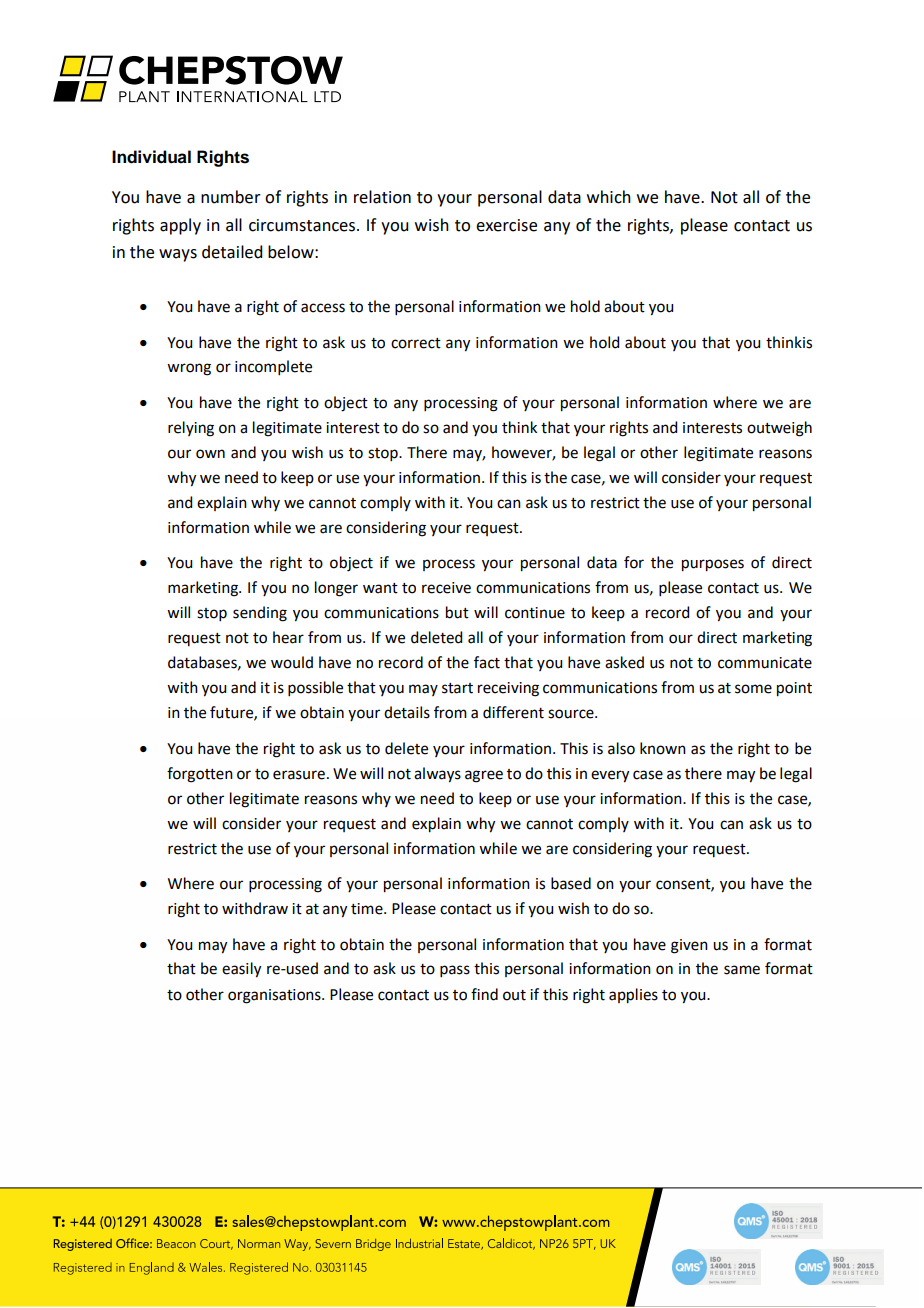  Describe the element at coordinates (484, 776) in the screenshot. I see `agree` at that location.
